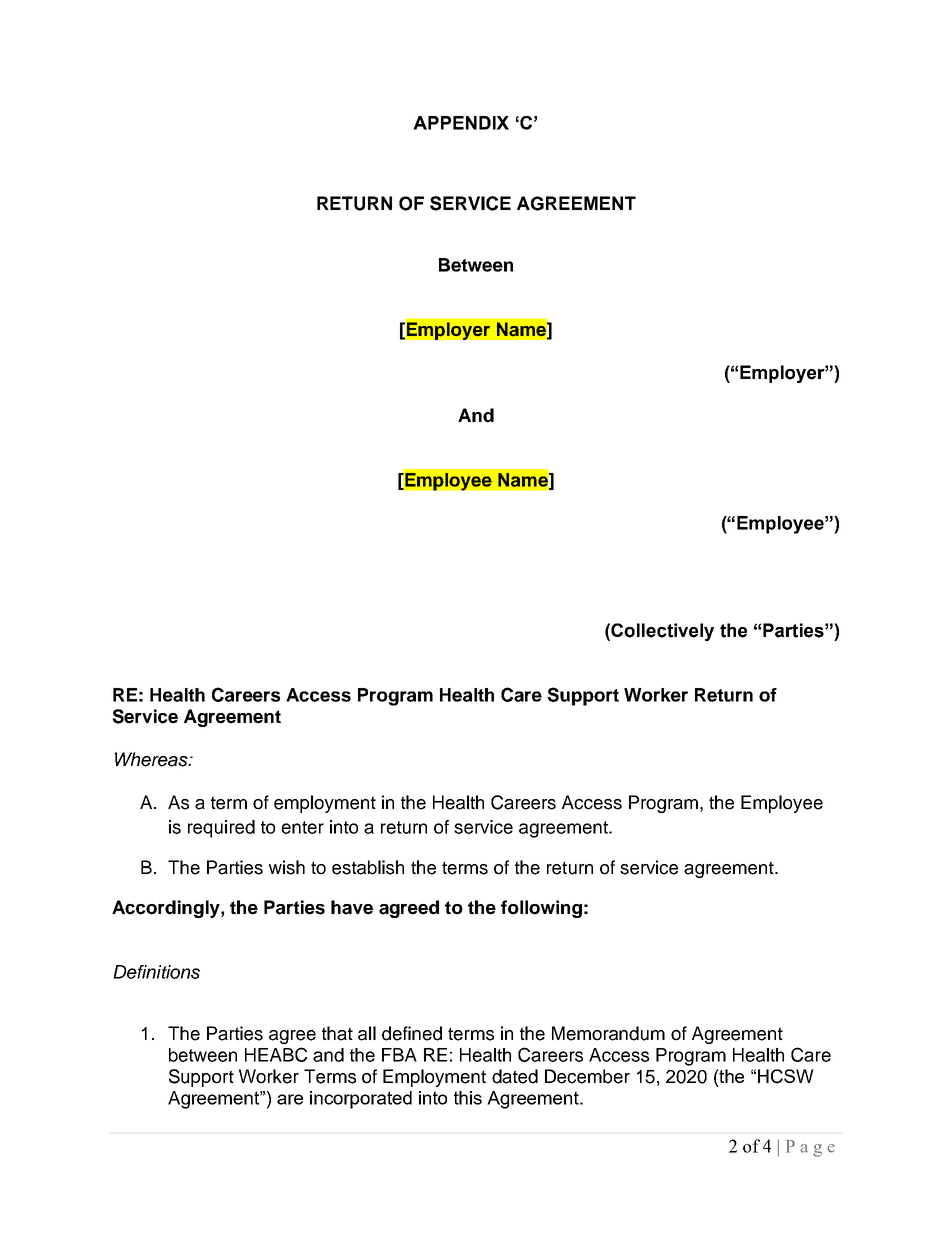 Image resolution: width=952 pixels, height=1233 pixels. Describe the element at coordinates (221, 829) in the document. I see `required` at that location.
